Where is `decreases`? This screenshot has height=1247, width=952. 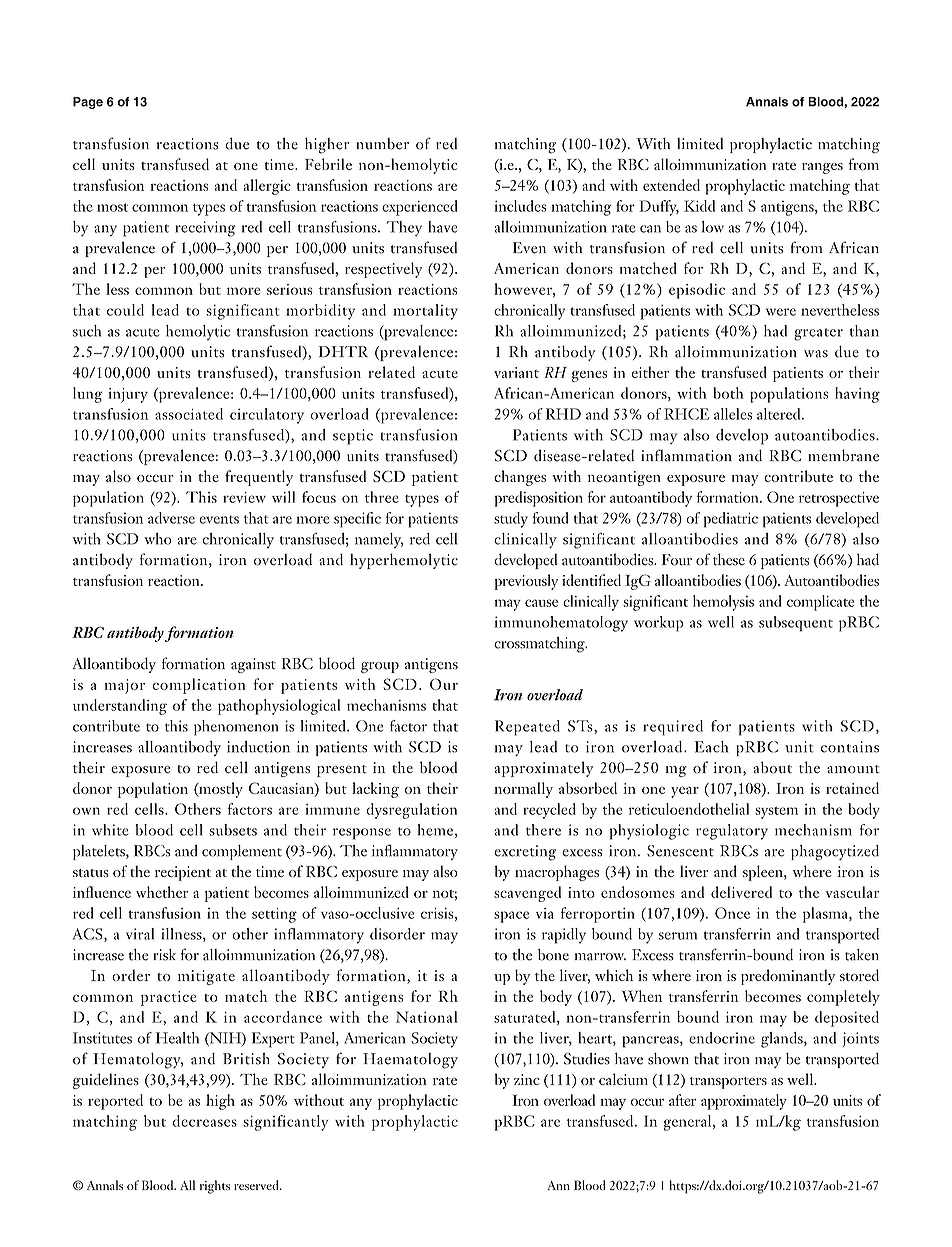 decreases is located at coordinates (205, 1121).
